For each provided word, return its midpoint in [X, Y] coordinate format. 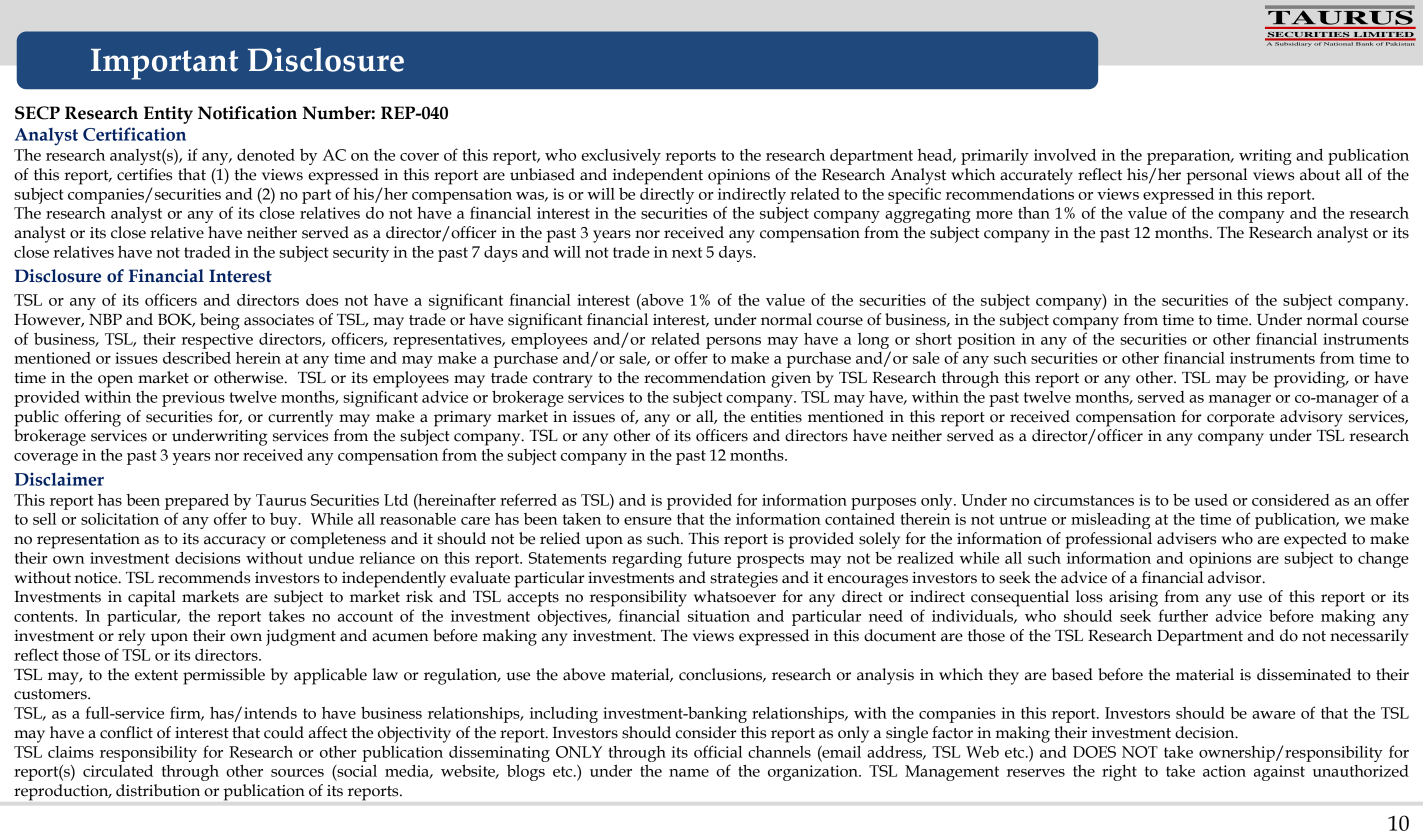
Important [164, 64]
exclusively [621, 157]
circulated [118, 771]
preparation [1190, 157]
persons [733, 343]
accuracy [235, 542]
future [709, 557]
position [987, 341]
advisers [1186, 538]
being [220, 321]
